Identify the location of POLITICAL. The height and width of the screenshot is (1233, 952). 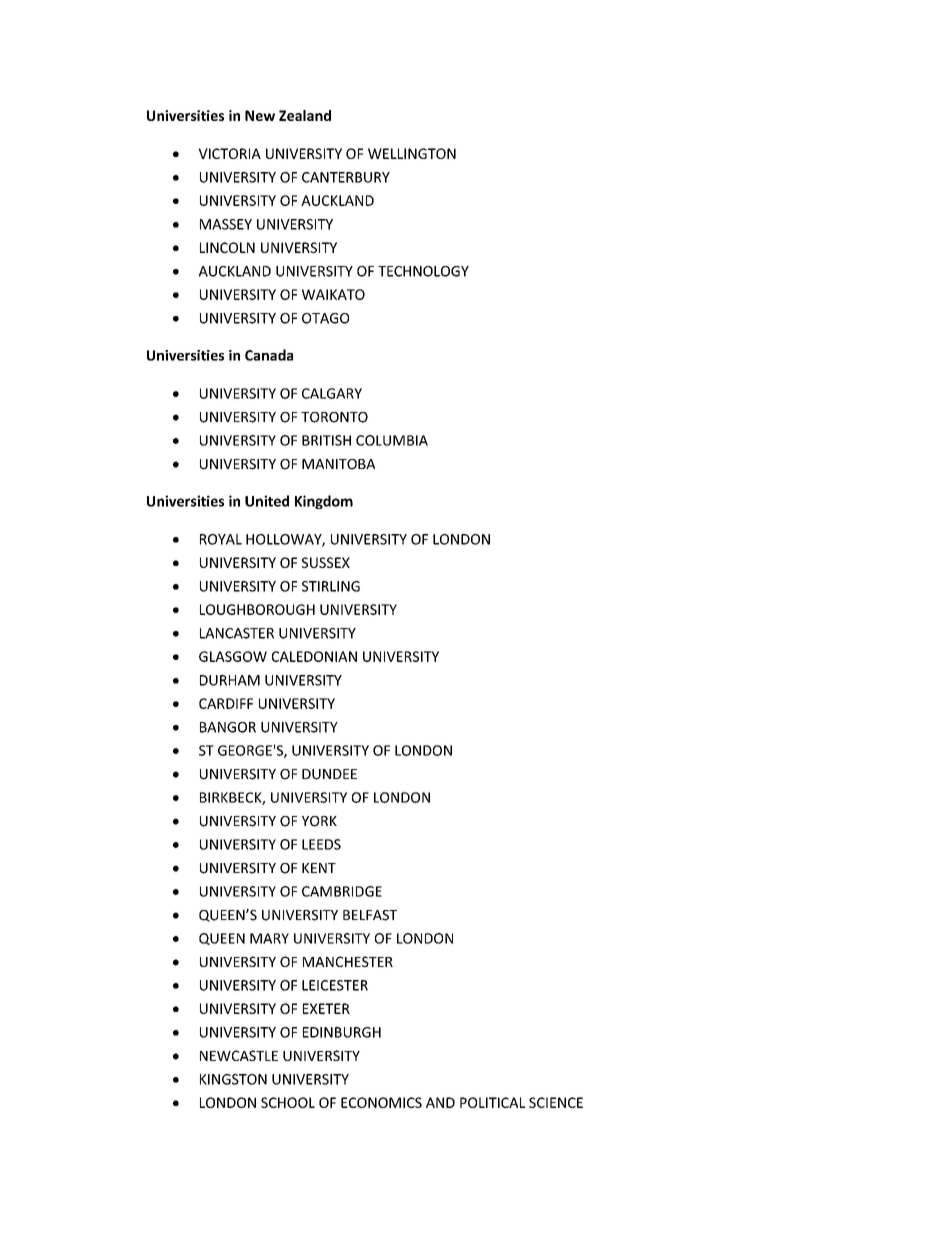
(492, 1102).
